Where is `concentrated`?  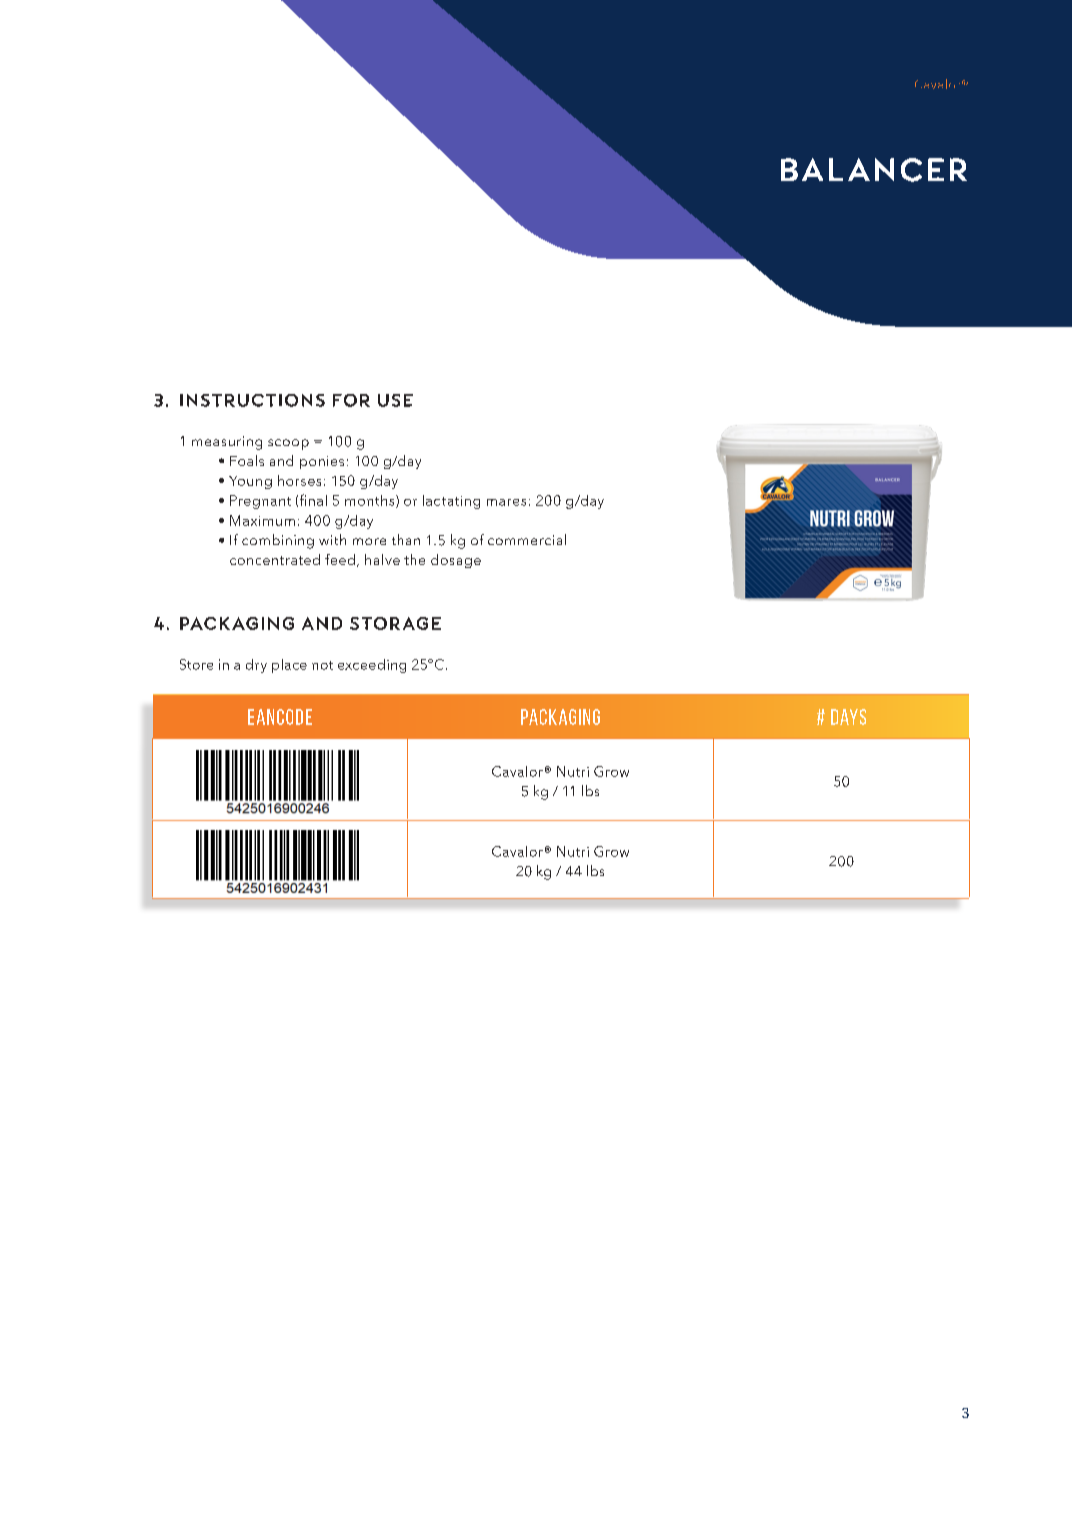 concentrated is located at coordinates (275, 559).
